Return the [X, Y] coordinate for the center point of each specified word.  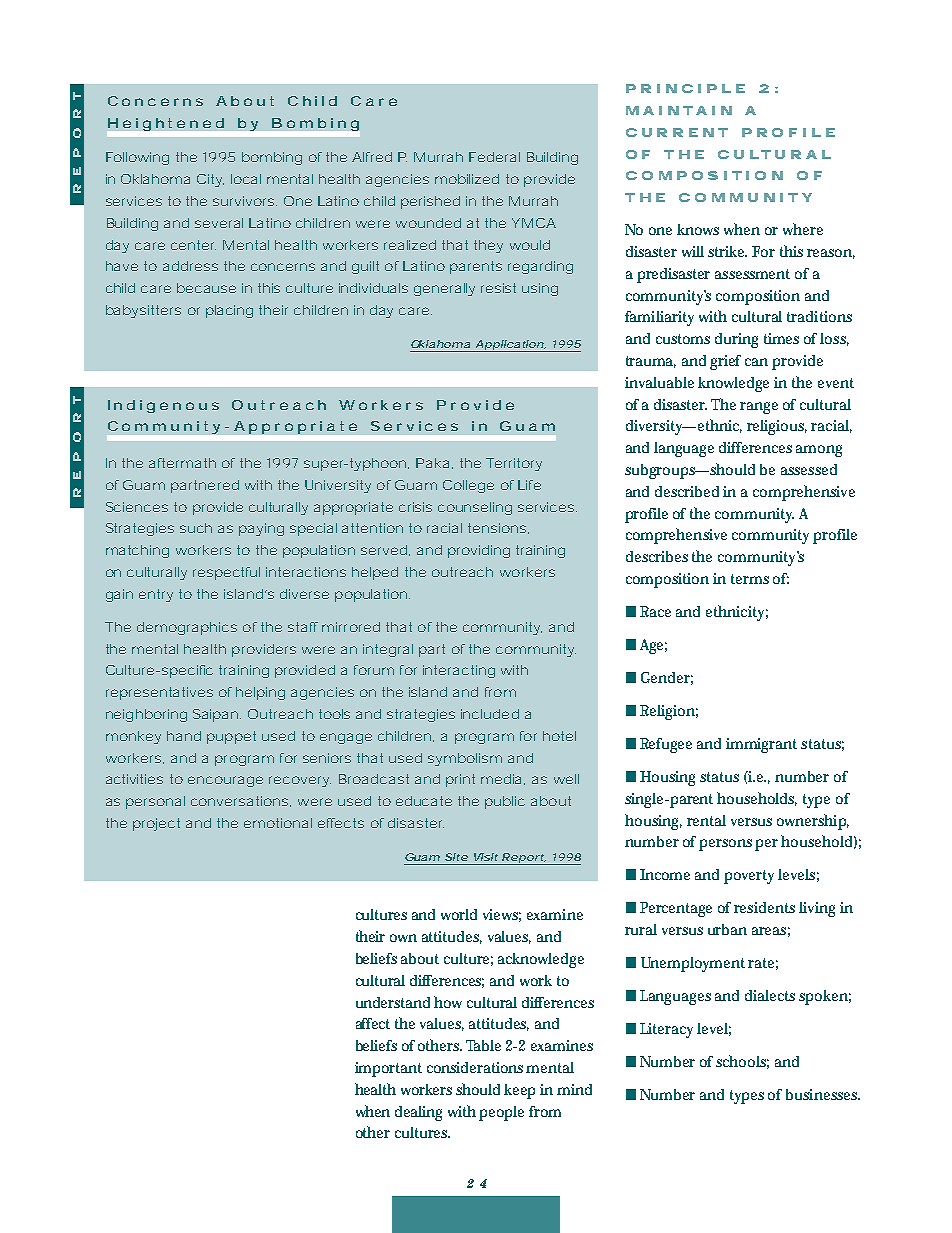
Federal [494, 157]
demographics [187, 628]
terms [750, 579]
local [246, 179]
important [388, 1069]
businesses [822, 1094]
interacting [459, 671]
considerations [475, 1067]
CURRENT [677, 132]
